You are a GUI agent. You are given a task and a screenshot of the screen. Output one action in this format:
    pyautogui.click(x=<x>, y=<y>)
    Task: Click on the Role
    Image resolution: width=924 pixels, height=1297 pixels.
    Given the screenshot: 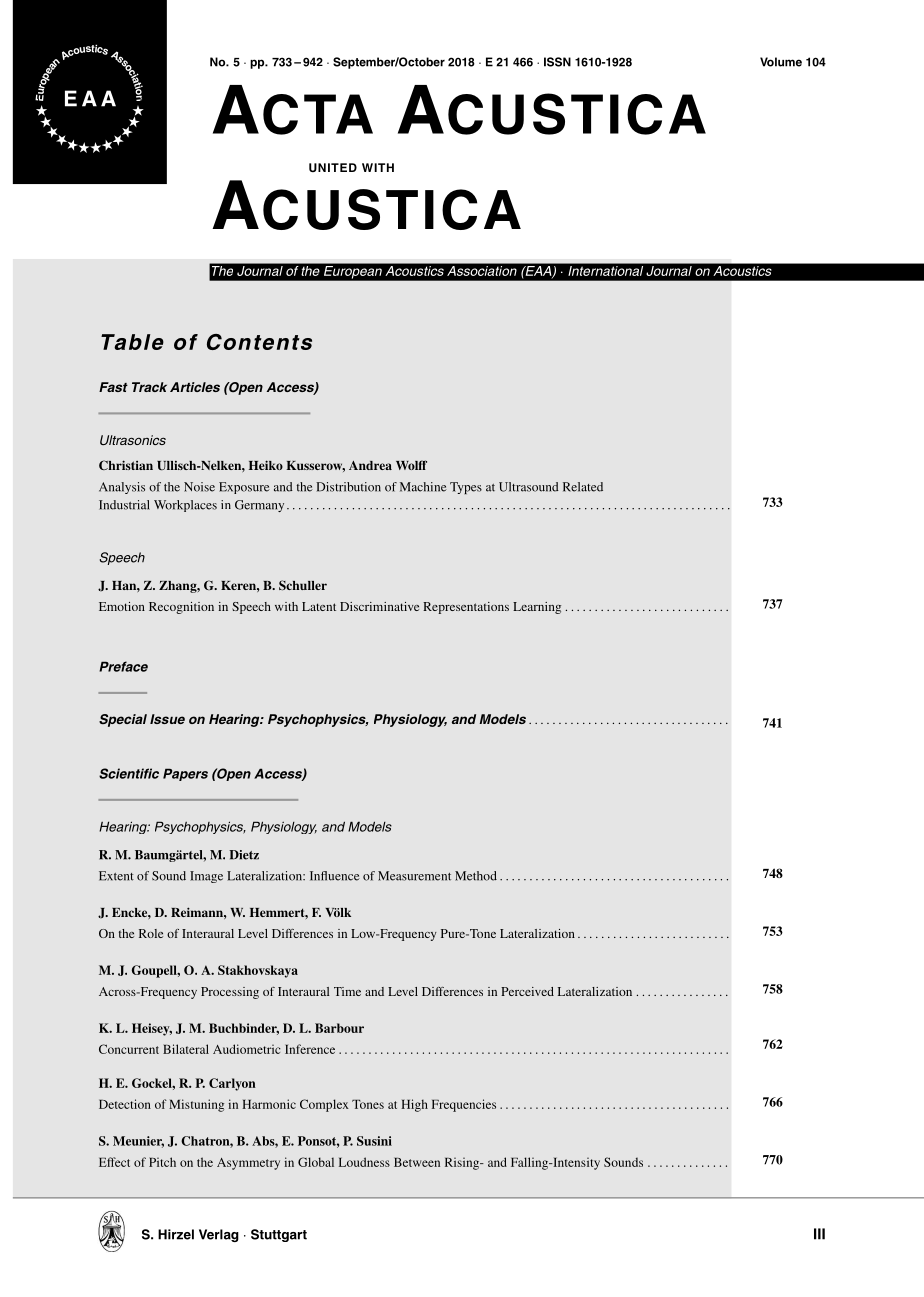 What is the action you would take?
    pyautogui.click(x=151, y=933)
